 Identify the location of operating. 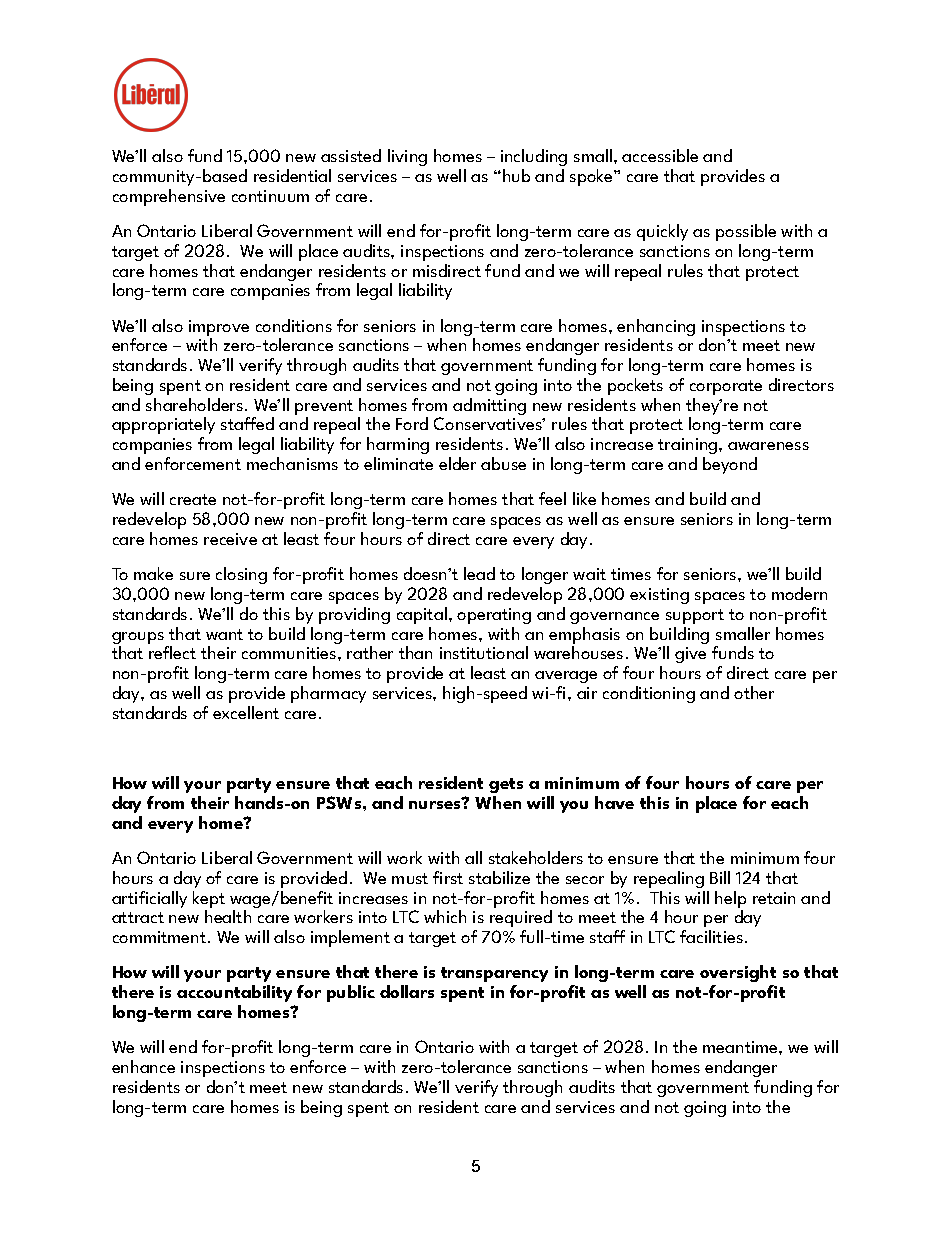
(494, 616).
